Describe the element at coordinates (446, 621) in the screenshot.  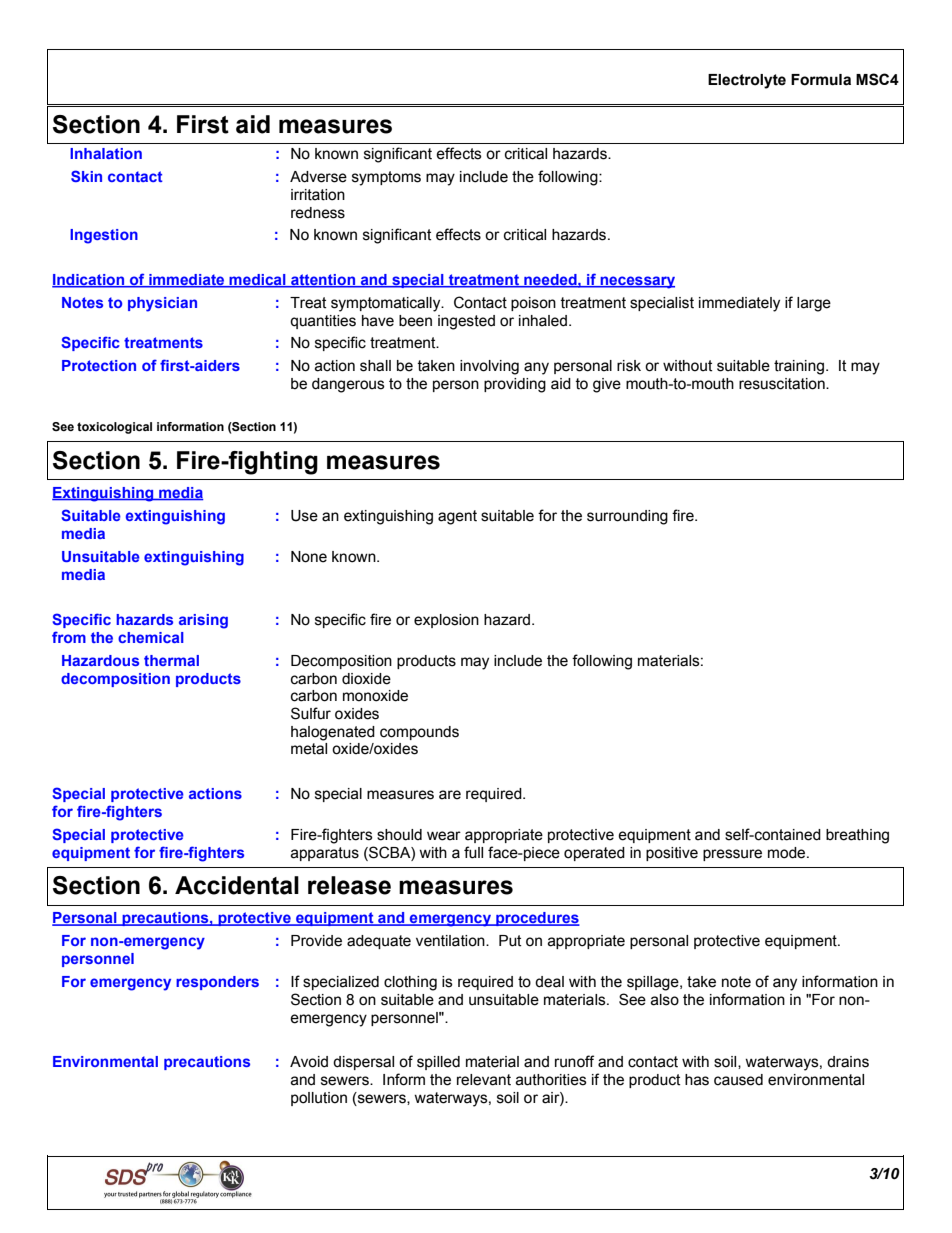
I see `explosion` at that location.
